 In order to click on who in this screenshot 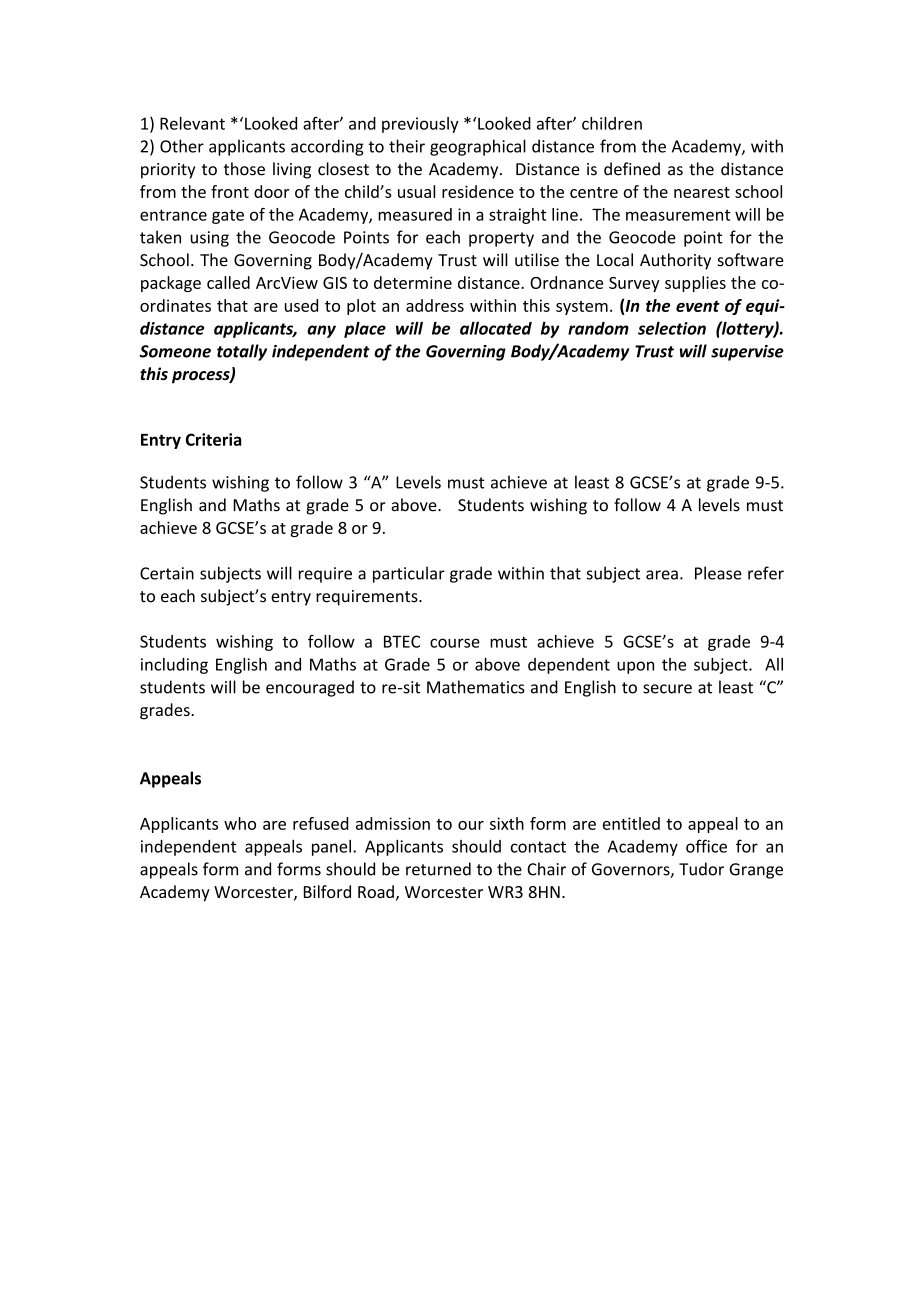, I will do `click(240, 823)`.
